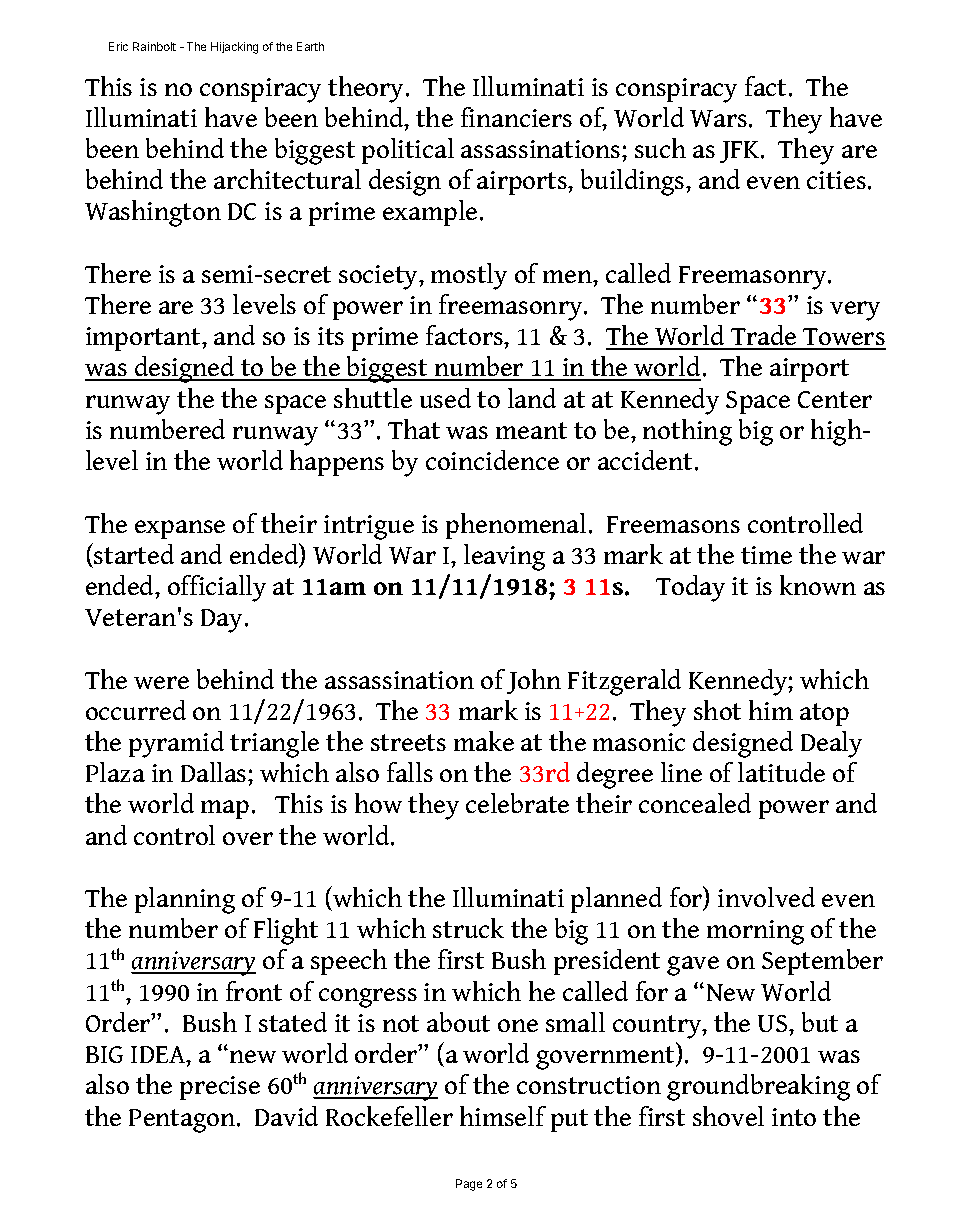  Describe the element at coordinates (755, 932) in the document. I see `morning` at that location.
